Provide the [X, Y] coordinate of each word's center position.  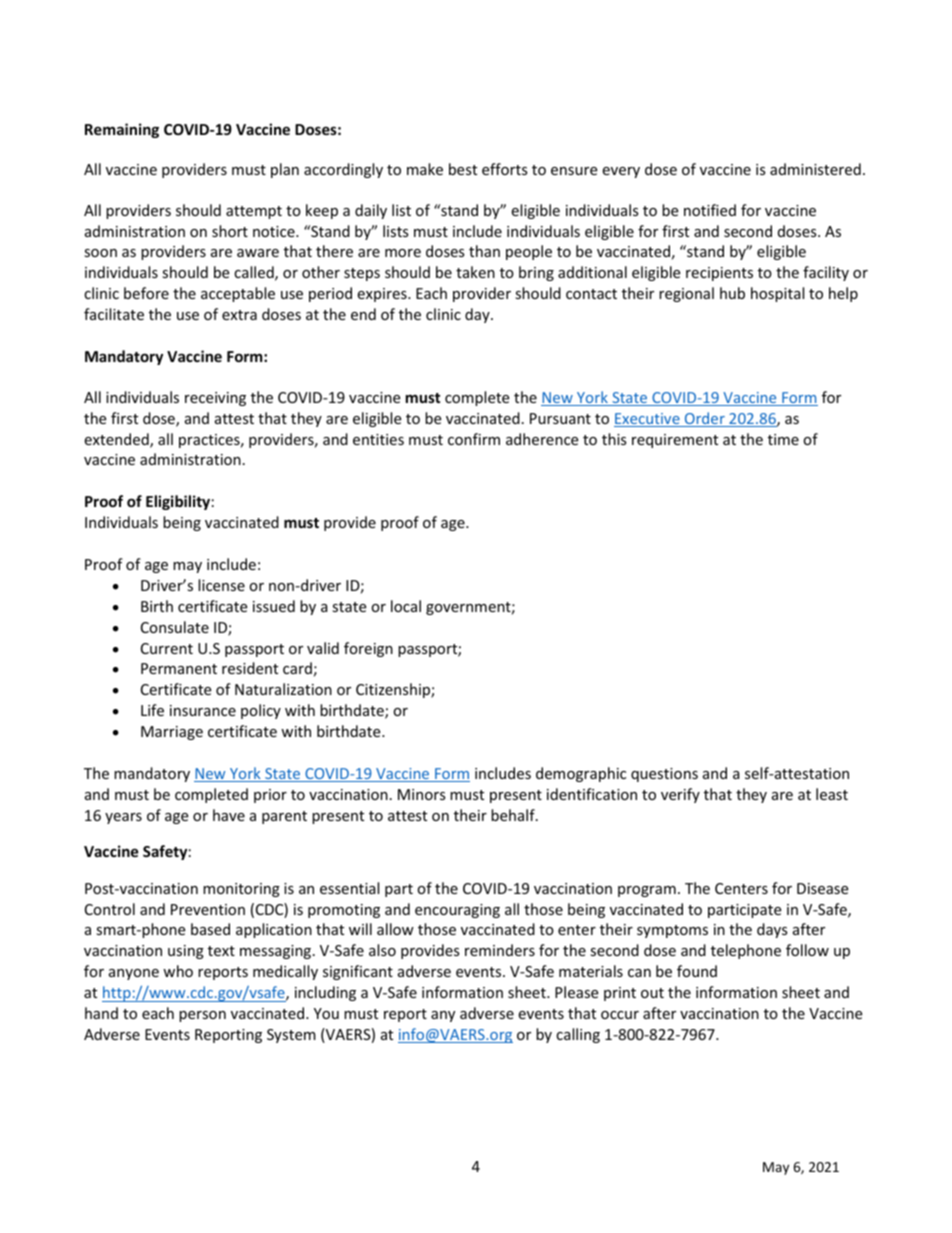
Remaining [122, 130]
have [229, 815]
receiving [215, 399]
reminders [500, 950]
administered [815, 169]
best [463, 169]
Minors [422, 794]
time [783, 439]
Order [704, 419]
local [406, 606]
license [221, 585]
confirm [474, 439]
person [202, 1016]
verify [680, 795]
